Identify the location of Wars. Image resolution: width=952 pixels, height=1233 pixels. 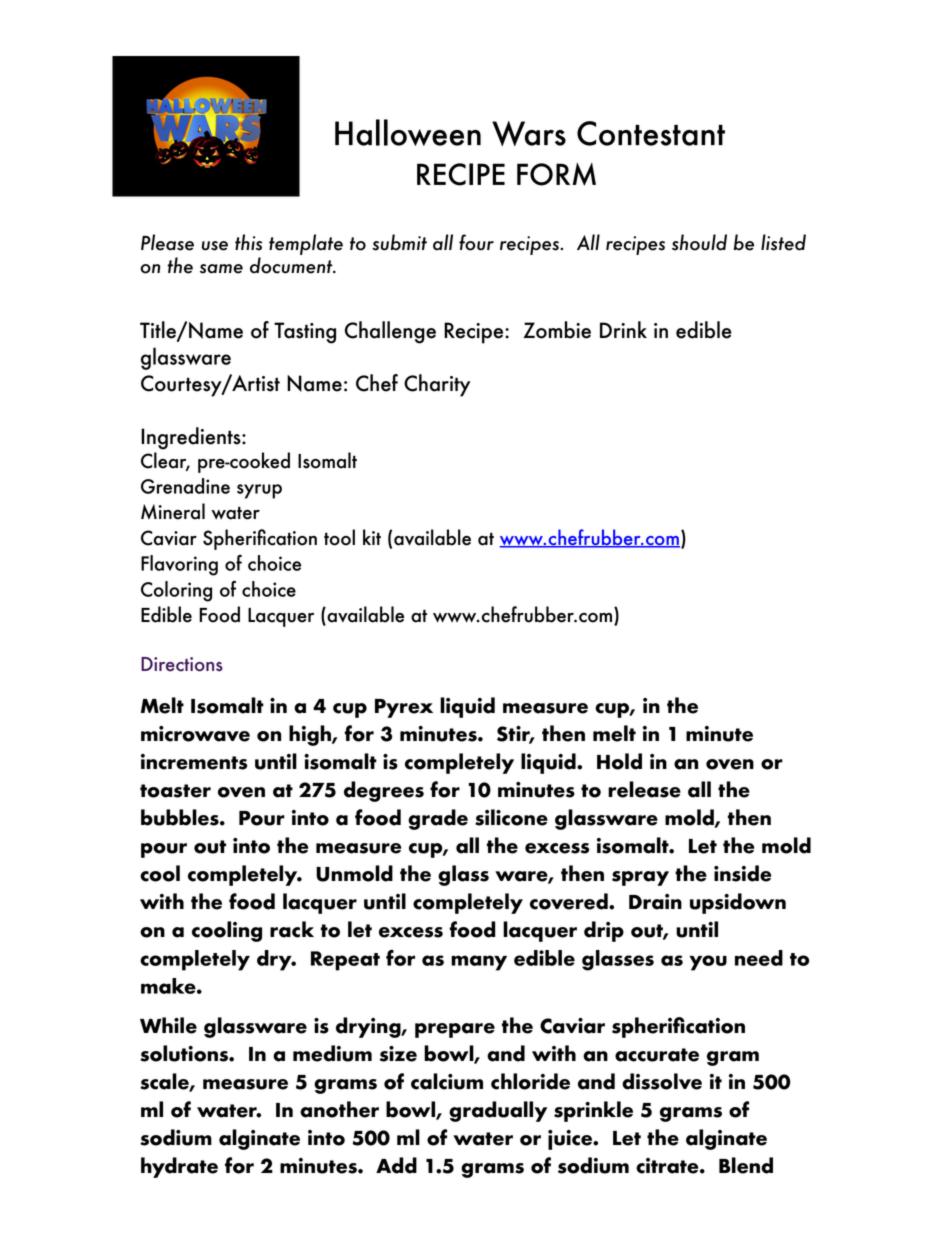
(529, 133).
